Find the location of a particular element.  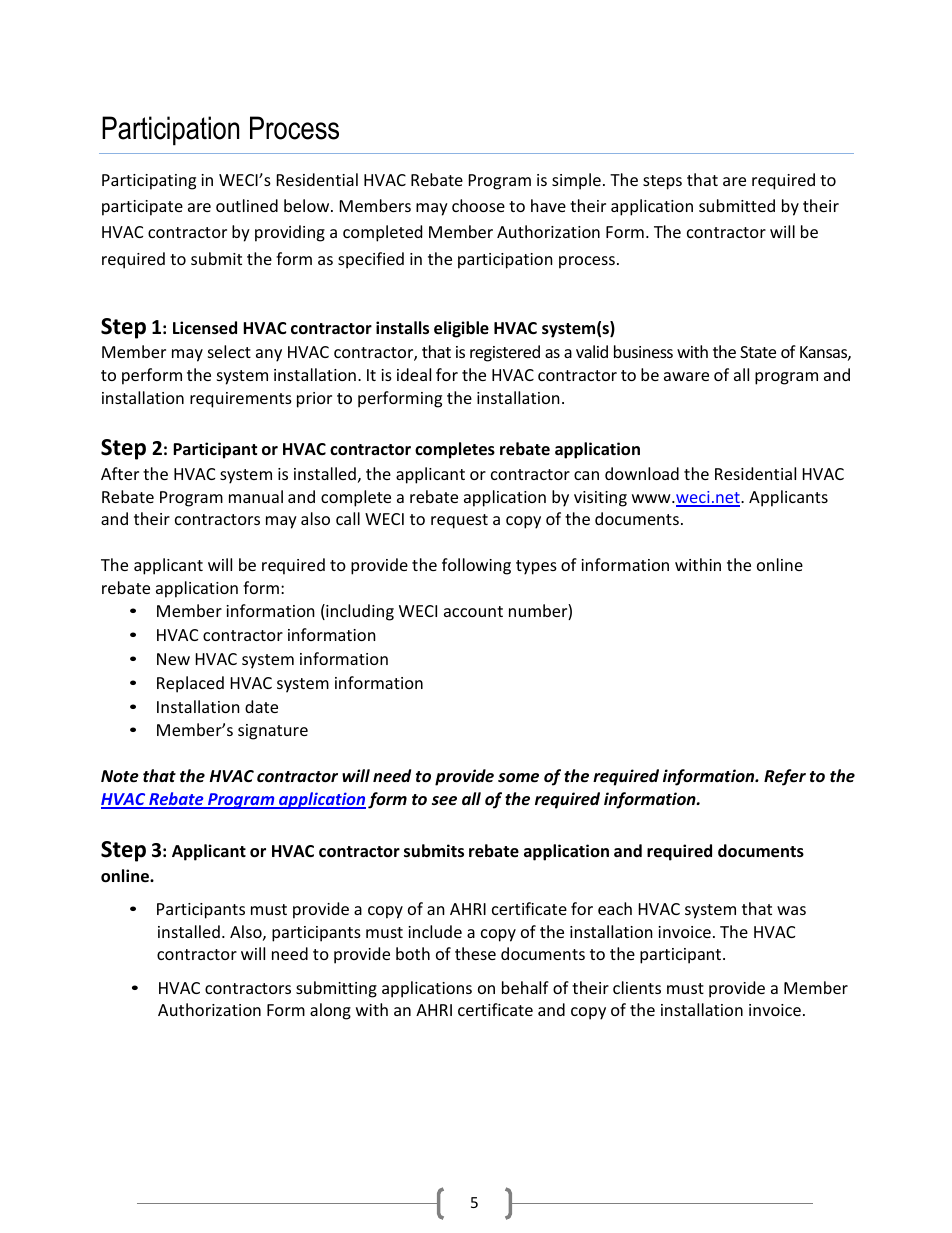

these is located at coordinates (475, 953).
